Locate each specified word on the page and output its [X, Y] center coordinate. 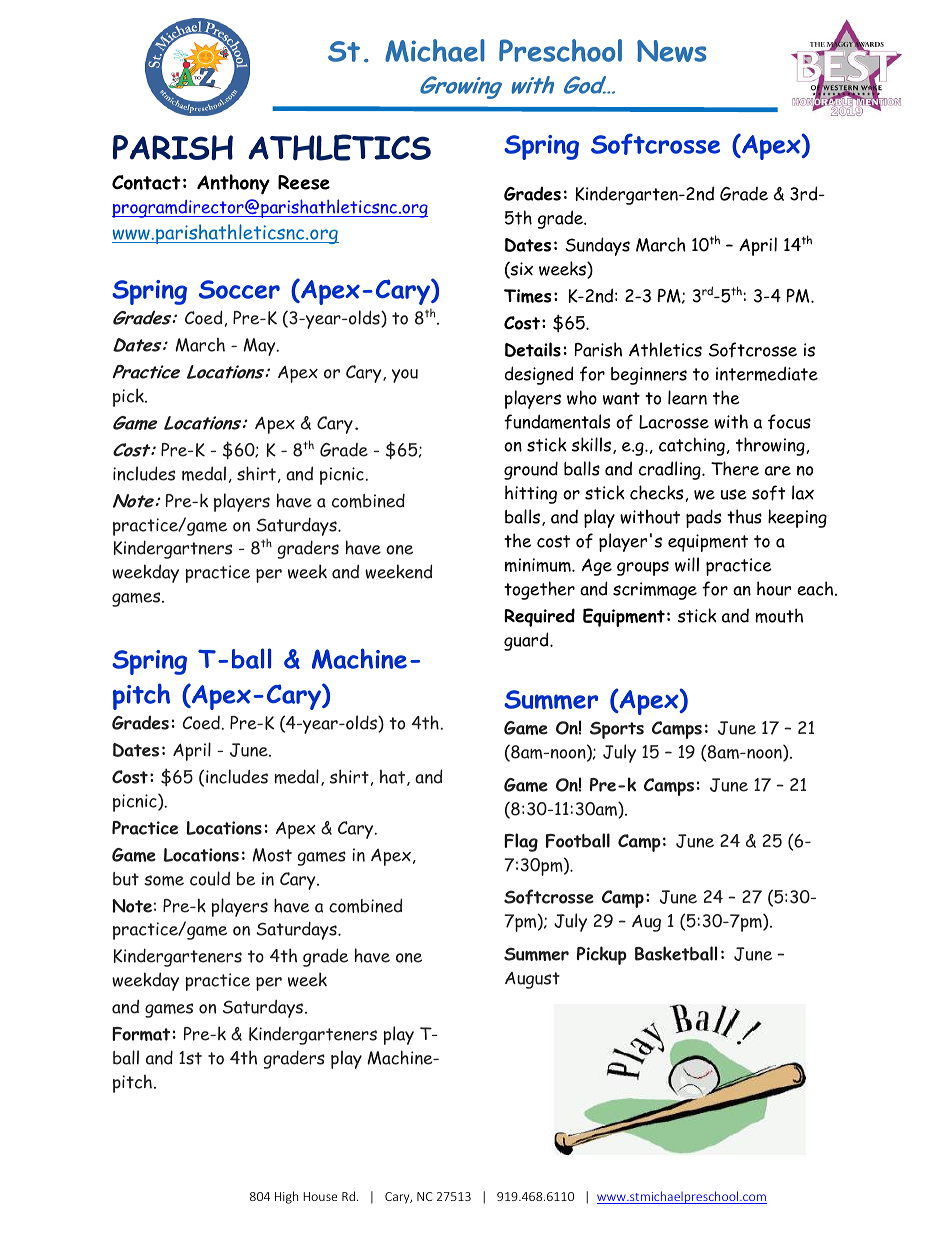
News [671, 51]
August [532, 980]
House [320, 1196]
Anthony [233, 184]
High [286, 1197]
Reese [304, 182]
